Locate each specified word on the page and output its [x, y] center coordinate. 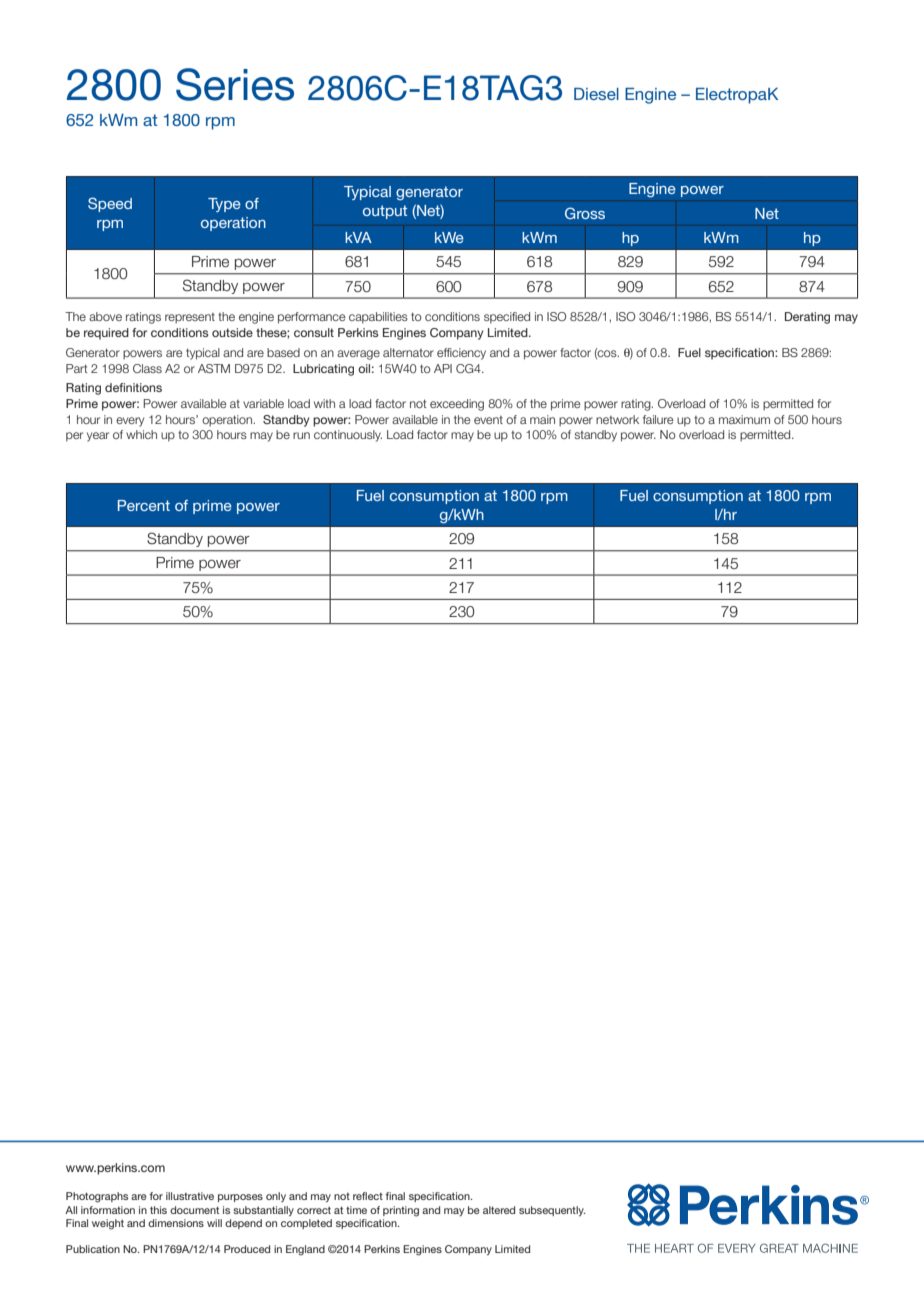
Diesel [596, 94]
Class [147, 368]
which [141, 434]
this [158, 1210]
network [617, 419]
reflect [368, 1196]
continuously [348, 436]
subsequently [552, 1211]
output [385, 212]
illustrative [190, 1196]
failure [658, 419]
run [301, 435]
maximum [744, 419]
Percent [144, 505]
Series [235, 84]
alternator [408, 352]
